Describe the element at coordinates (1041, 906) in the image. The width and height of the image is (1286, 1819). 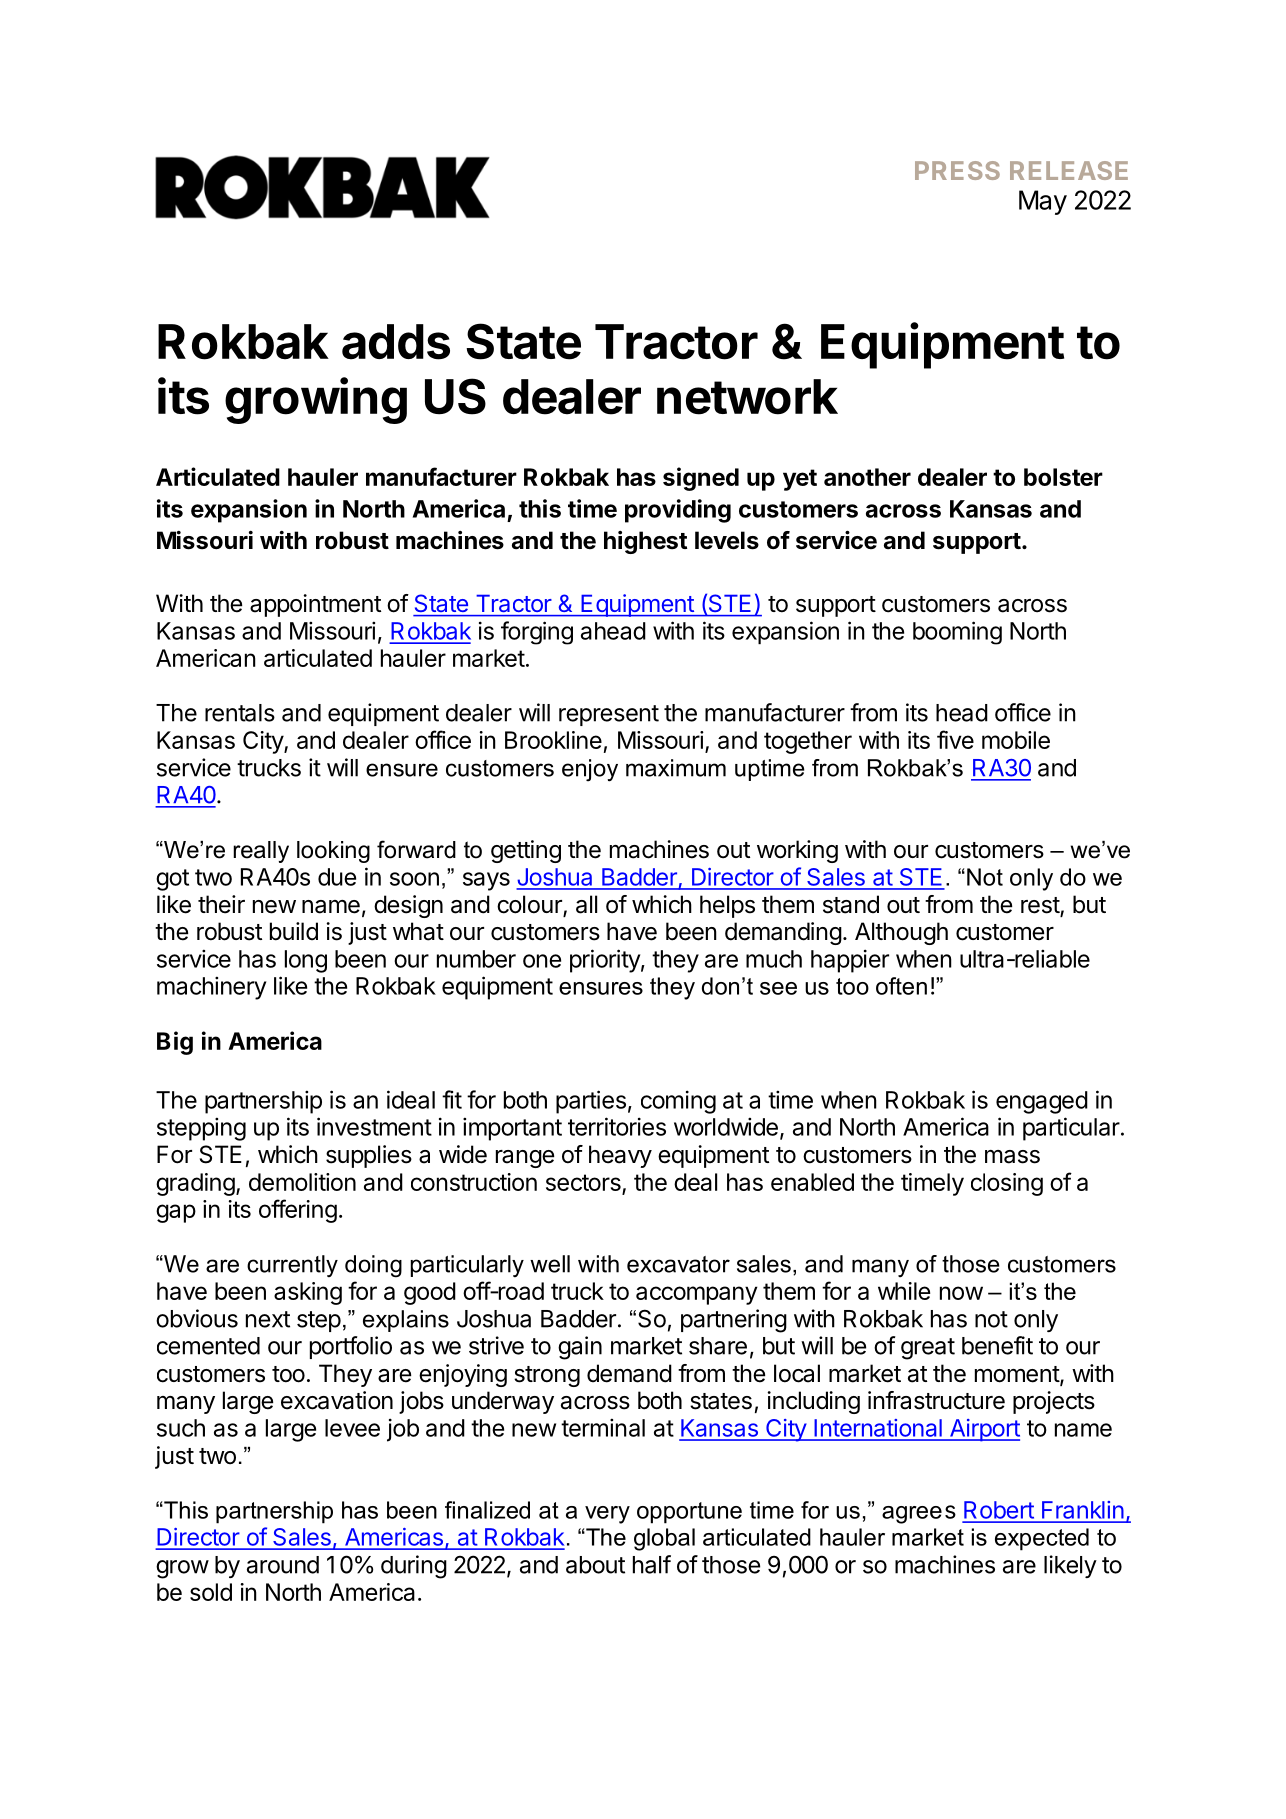
I see `rest` at that location.
